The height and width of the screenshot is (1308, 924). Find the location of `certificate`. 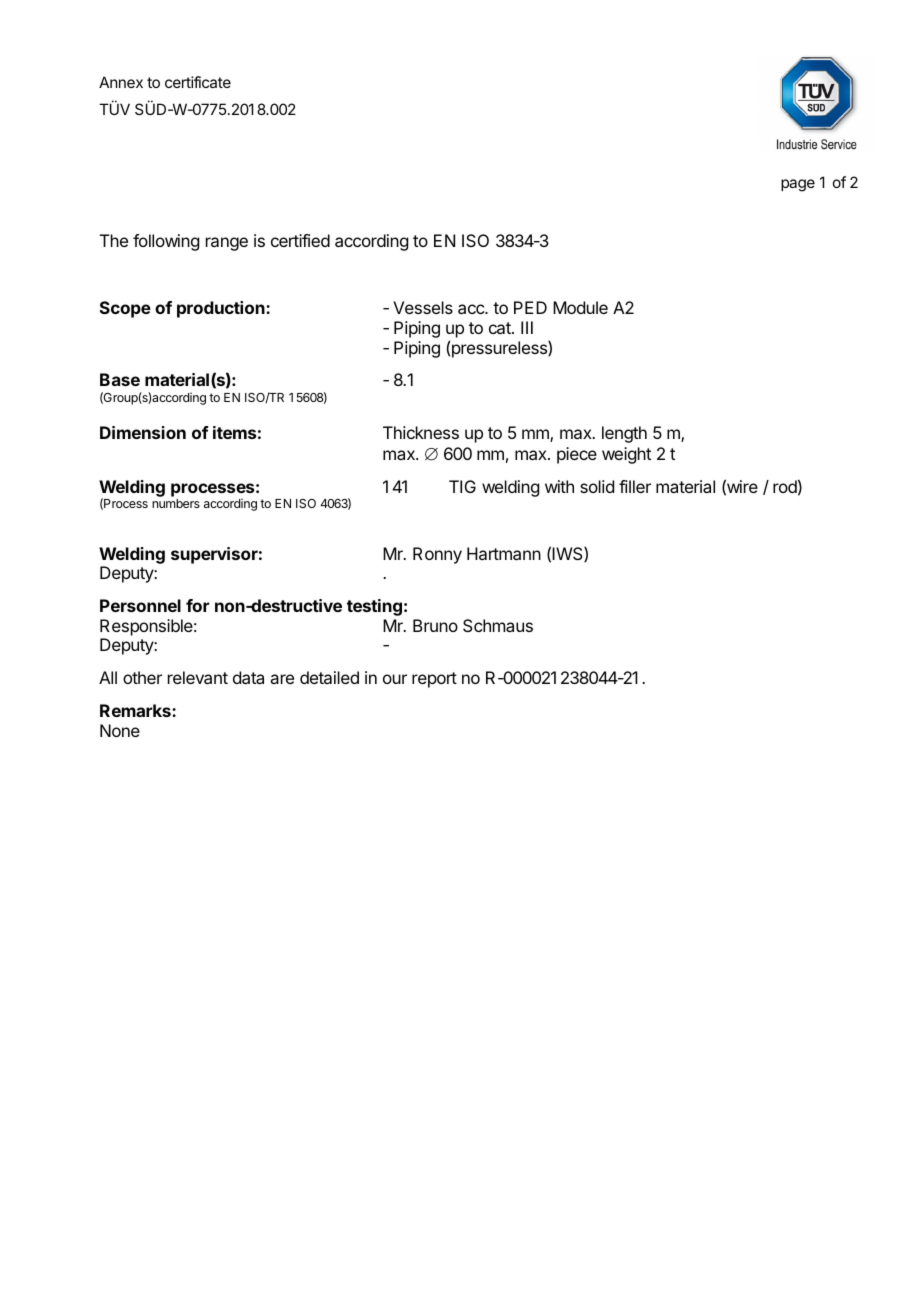

certificate is located at coordinates (198, 82).
